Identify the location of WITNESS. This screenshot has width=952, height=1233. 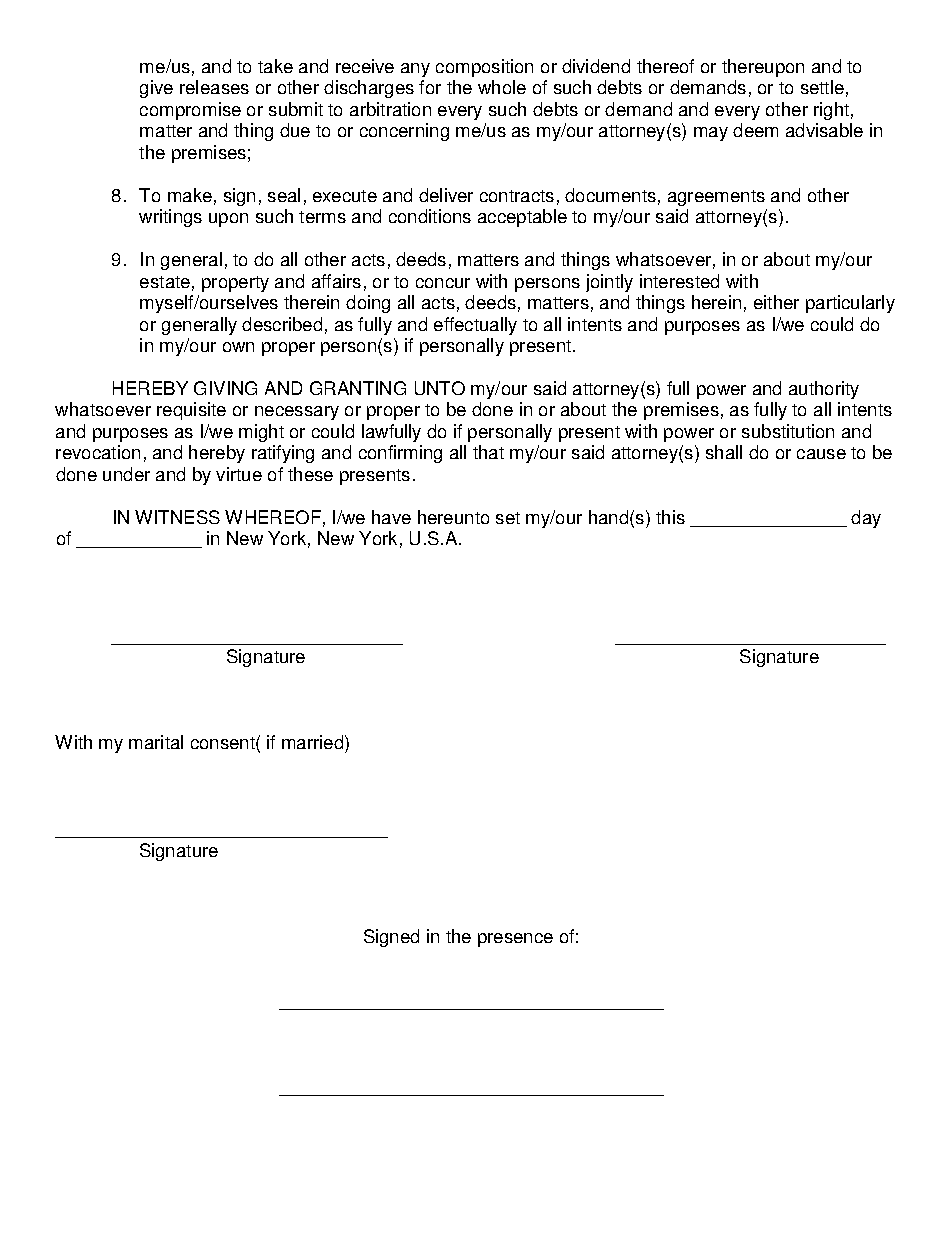
(177, 517).
